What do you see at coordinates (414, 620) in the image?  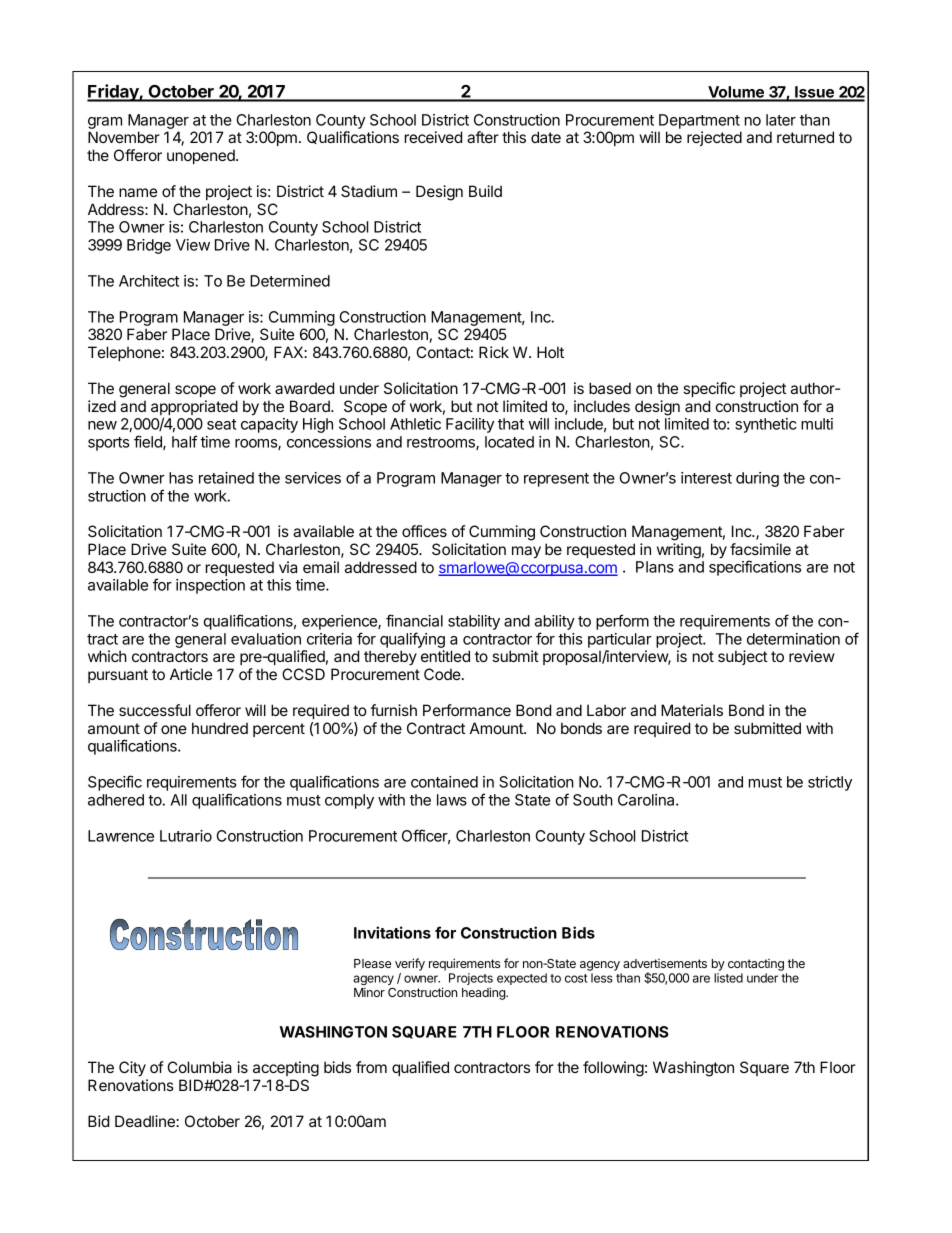 I see `financial` at bounding box center [414, 620].
